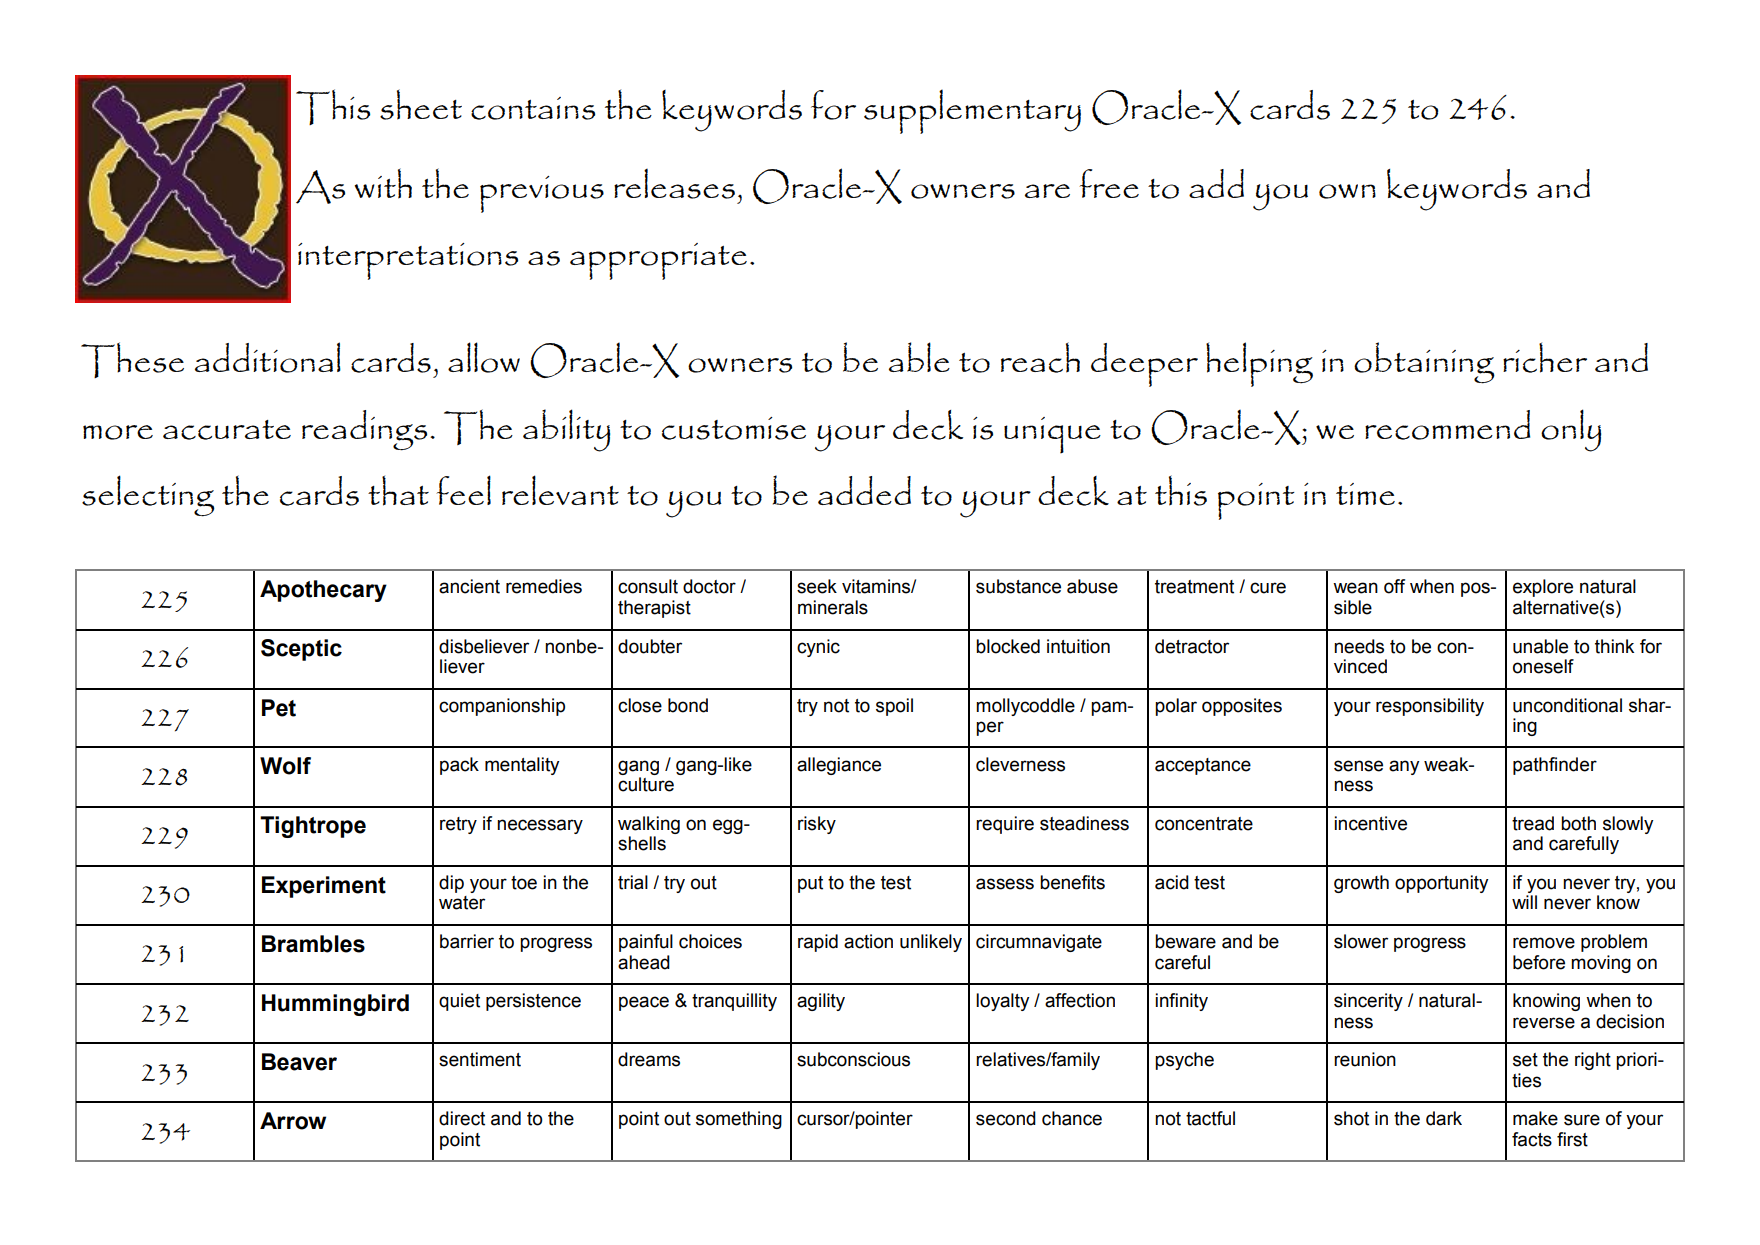  What do you see at coordinates (301, 650) in the page?
I see `Sceptic` at bounding box center [301, 650].
